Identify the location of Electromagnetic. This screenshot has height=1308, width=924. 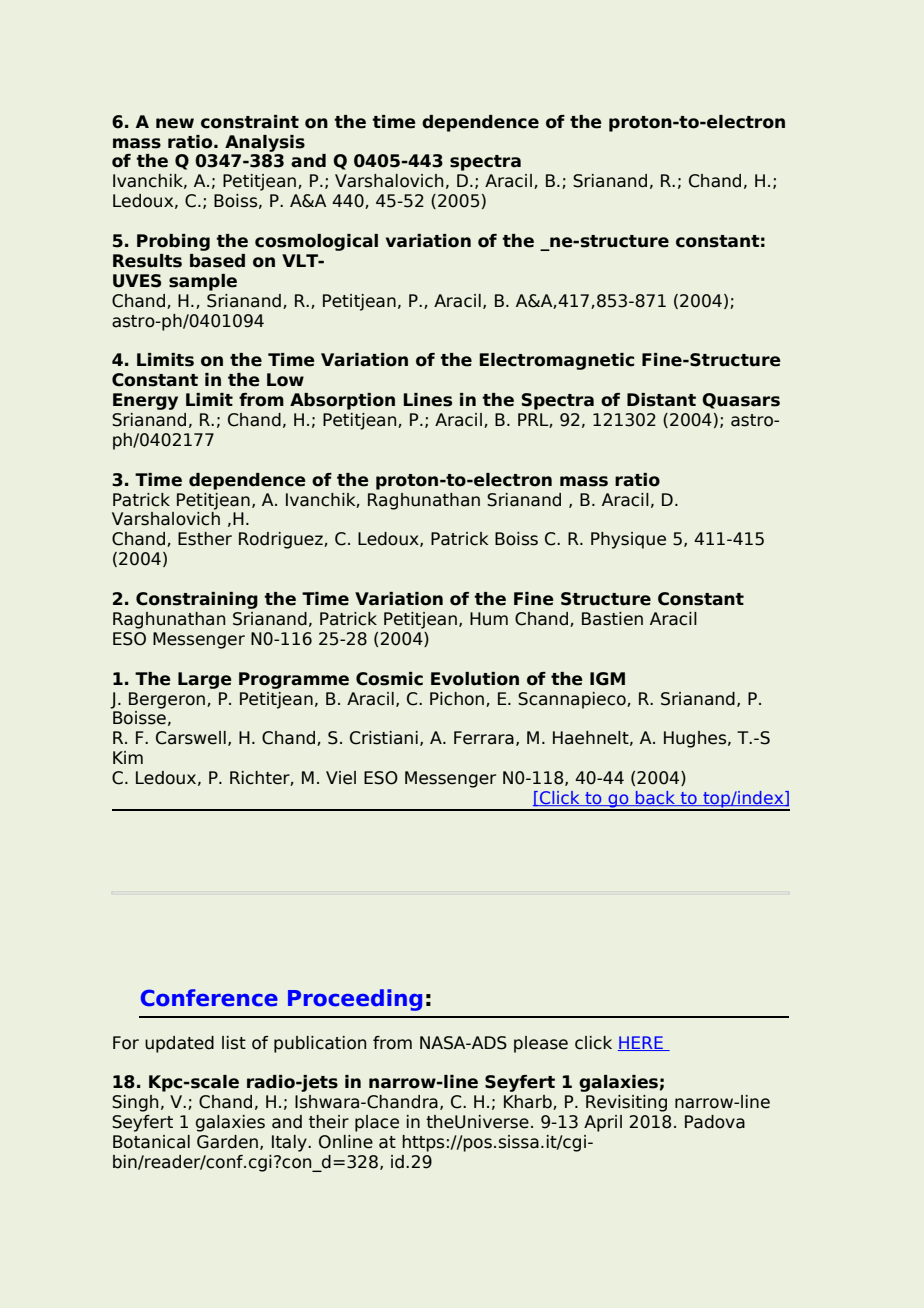
(556, 361).
